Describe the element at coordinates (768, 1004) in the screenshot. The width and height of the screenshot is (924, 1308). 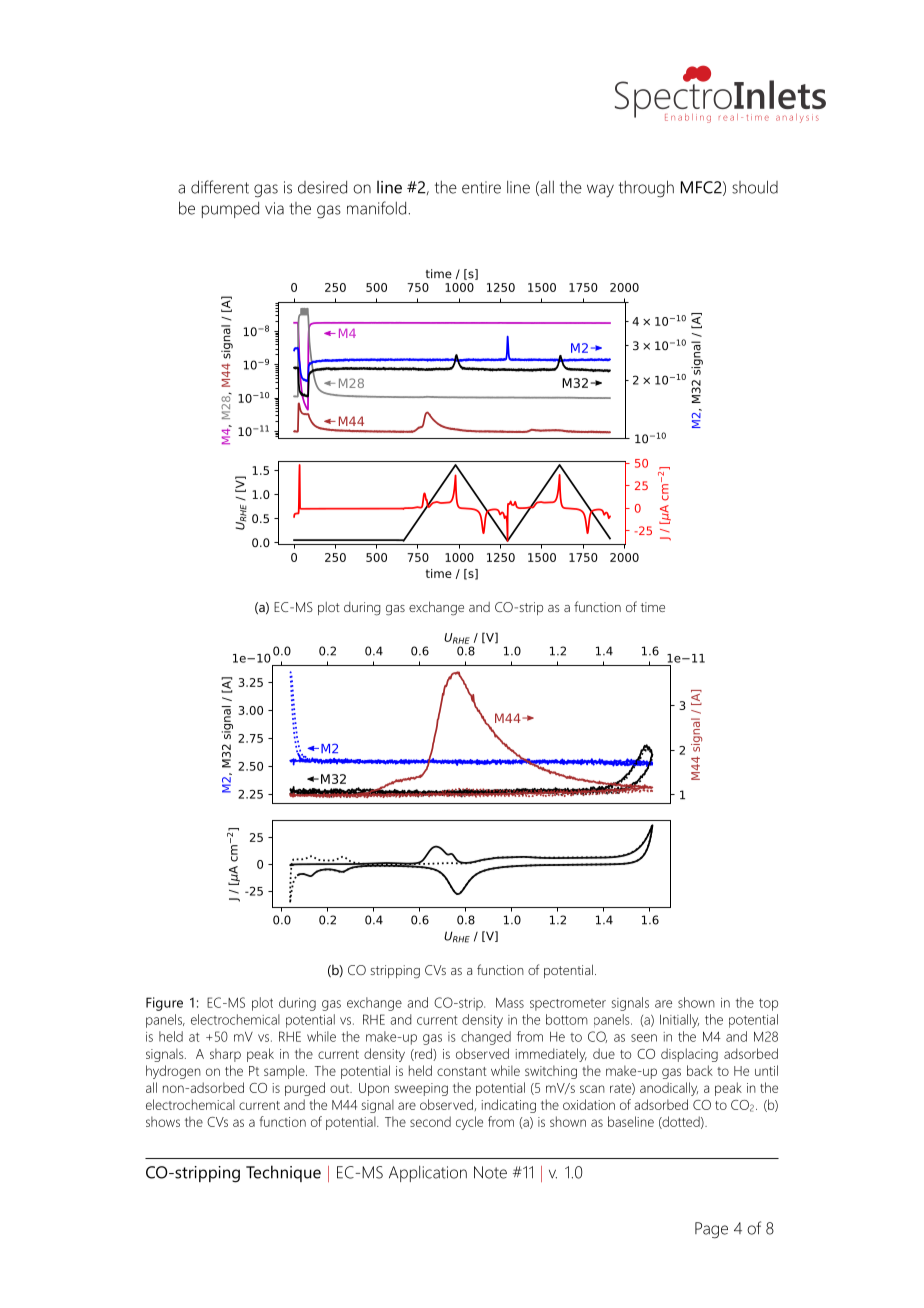
I see `top` at that location.
